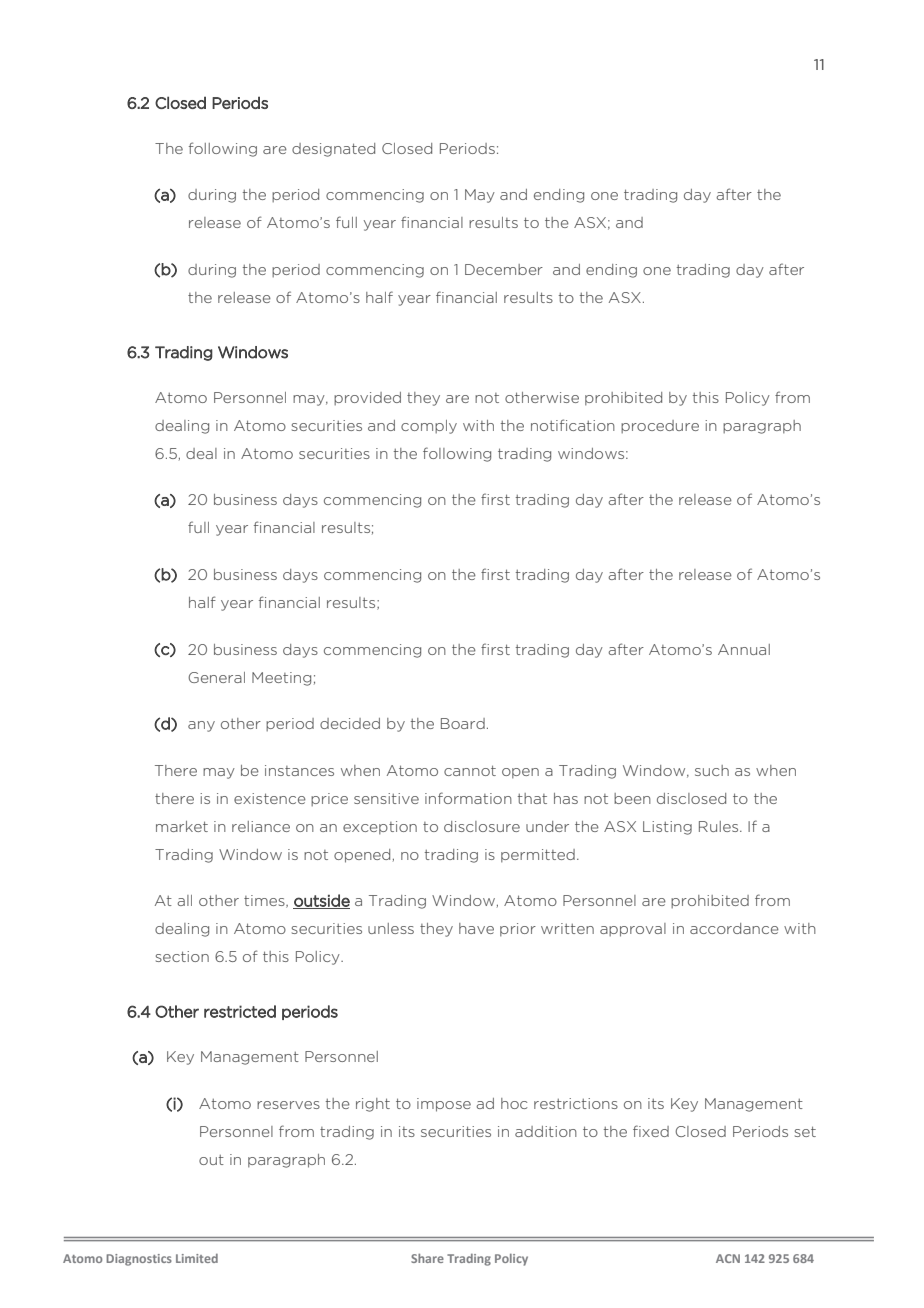 This screenshot has width=924, height=1308. What do you see at coordinates (201, 726) in the screenshot?
I see `any` at bounding box center [201, 726].
